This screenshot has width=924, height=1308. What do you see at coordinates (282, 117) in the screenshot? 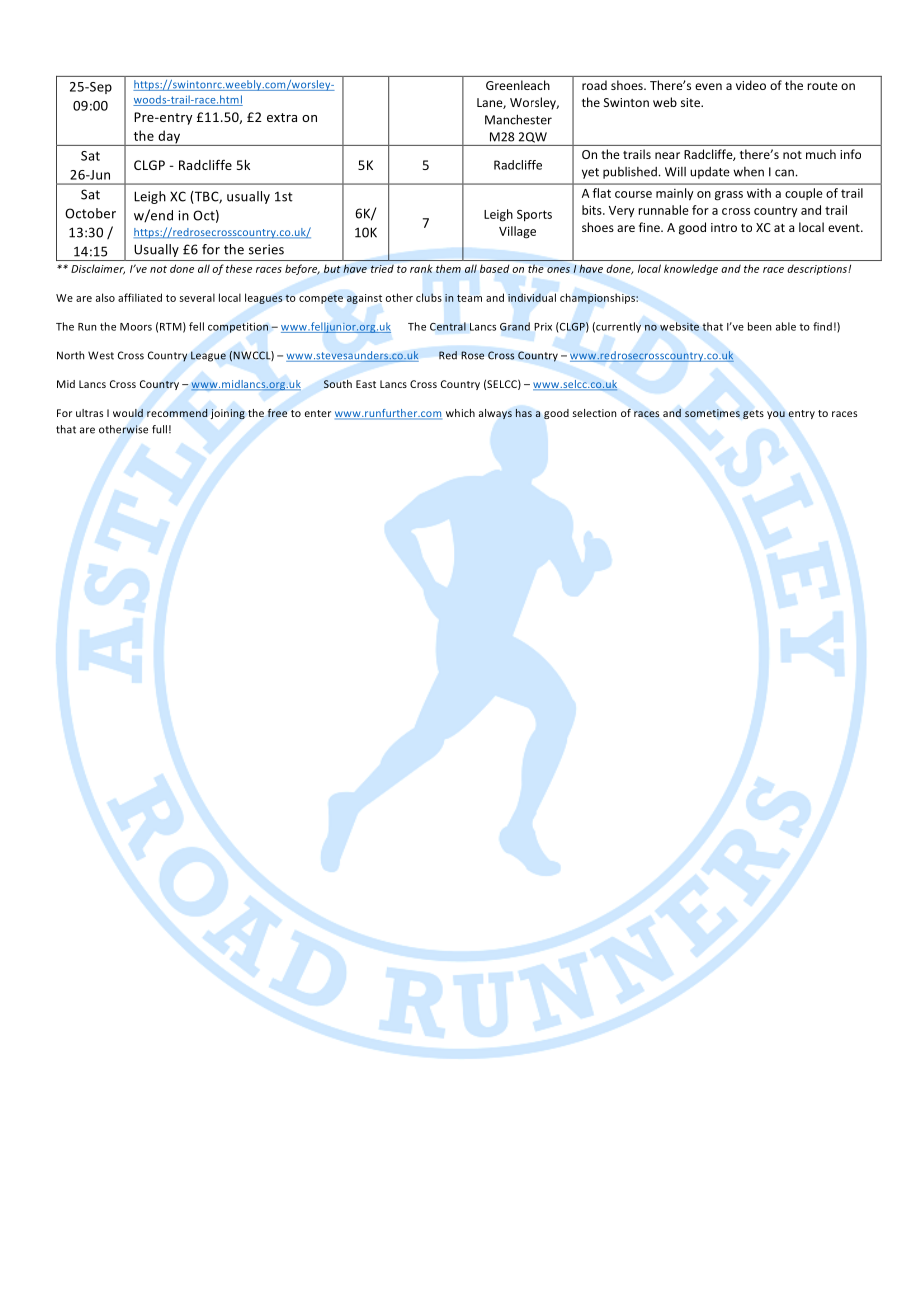
I see `extra` at bounding box center [282, 117].
